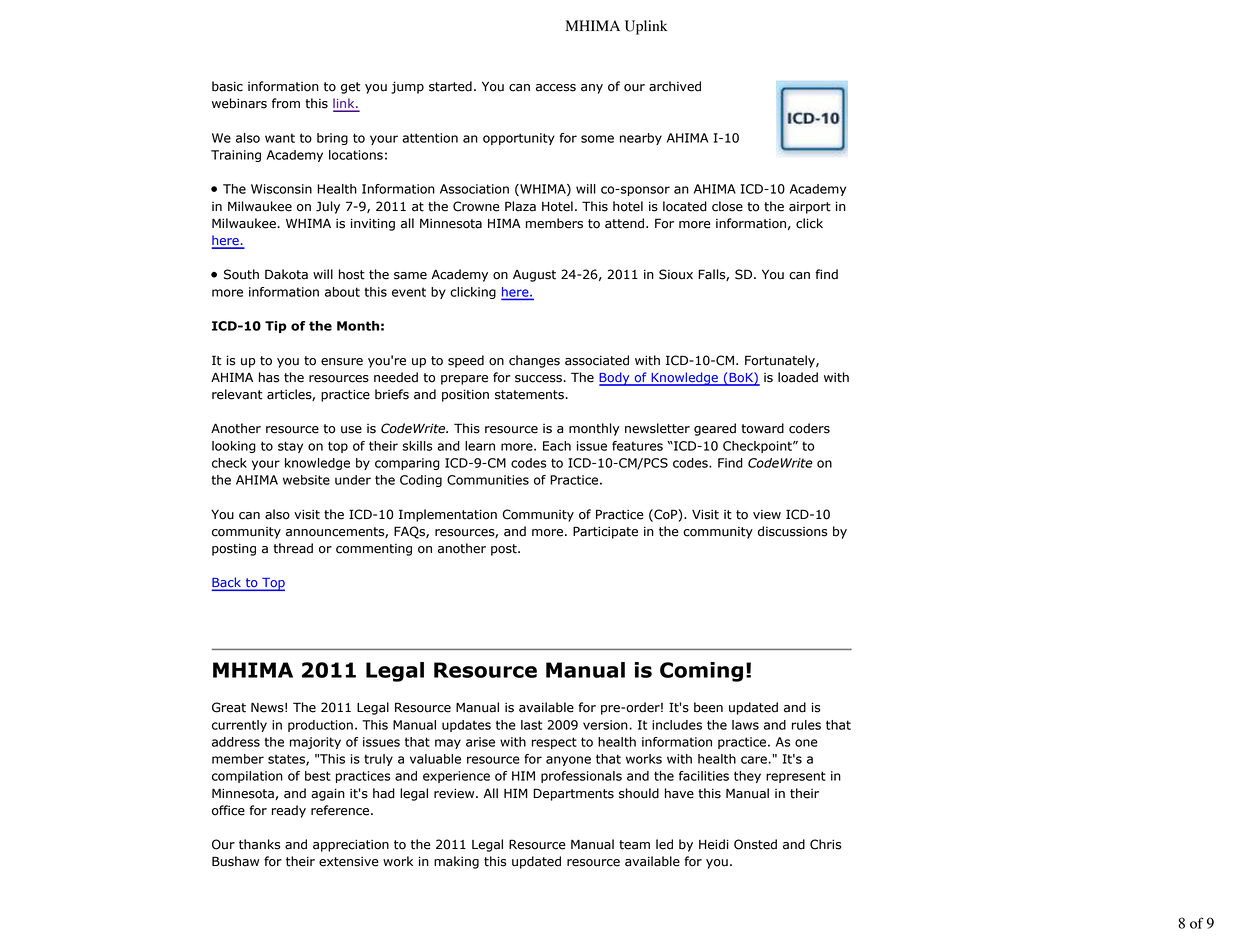 The height and width of the image is (952, 1233). Describe the element at coordinates (456, 862) in the image. I see `making` at that location.
